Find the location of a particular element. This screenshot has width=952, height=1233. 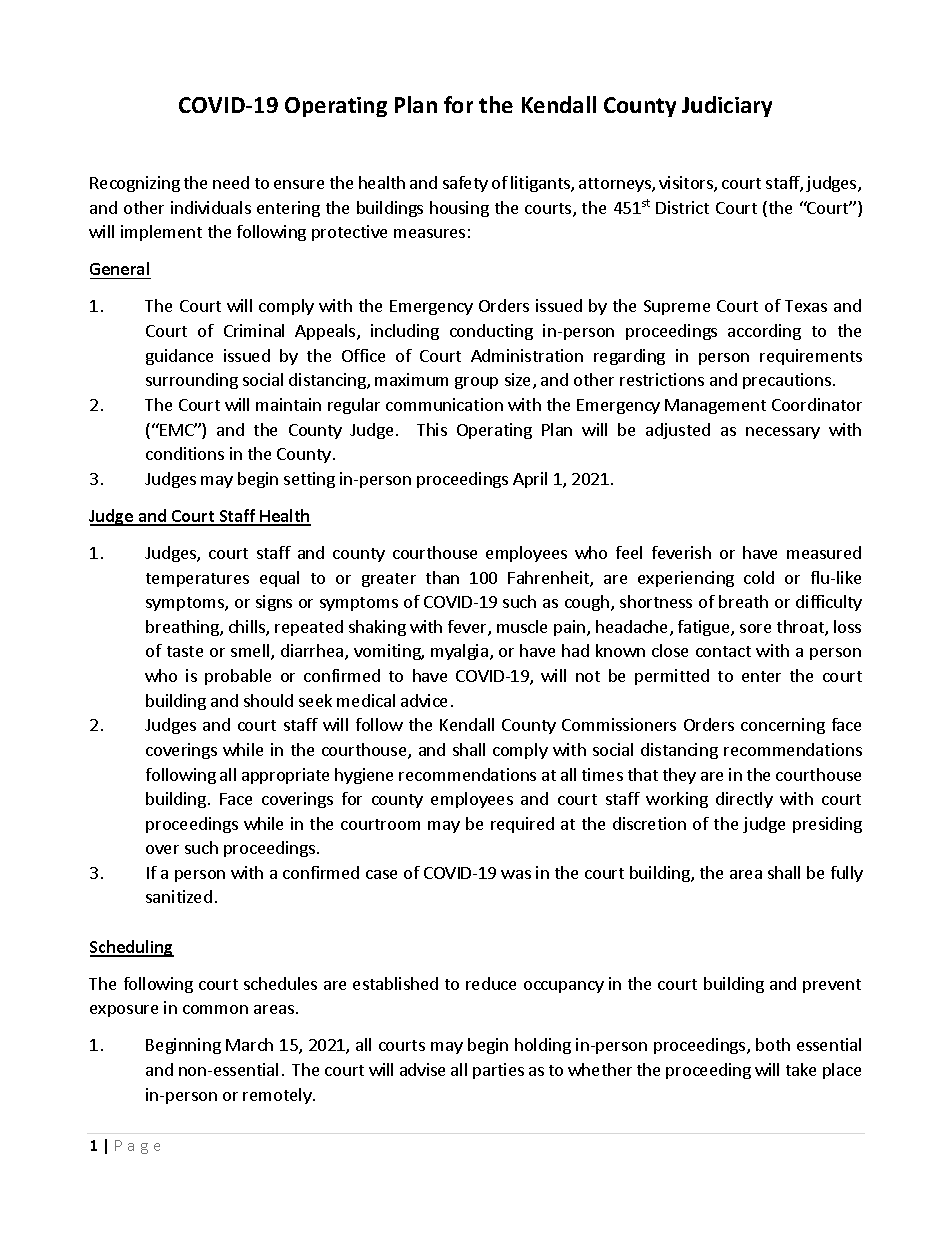

cold is located at coordinates (759, 577).
